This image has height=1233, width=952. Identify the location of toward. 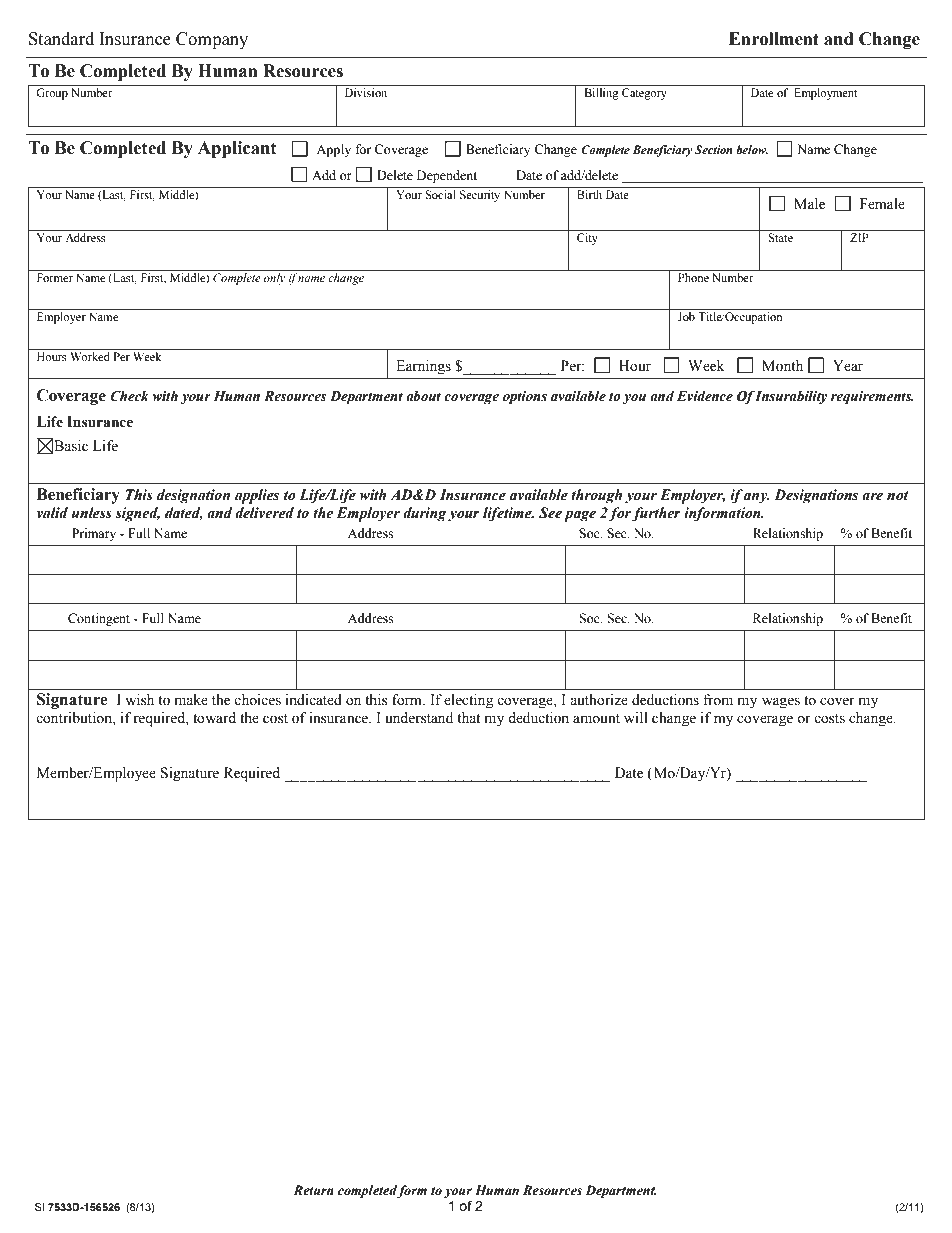
(214, 718).
